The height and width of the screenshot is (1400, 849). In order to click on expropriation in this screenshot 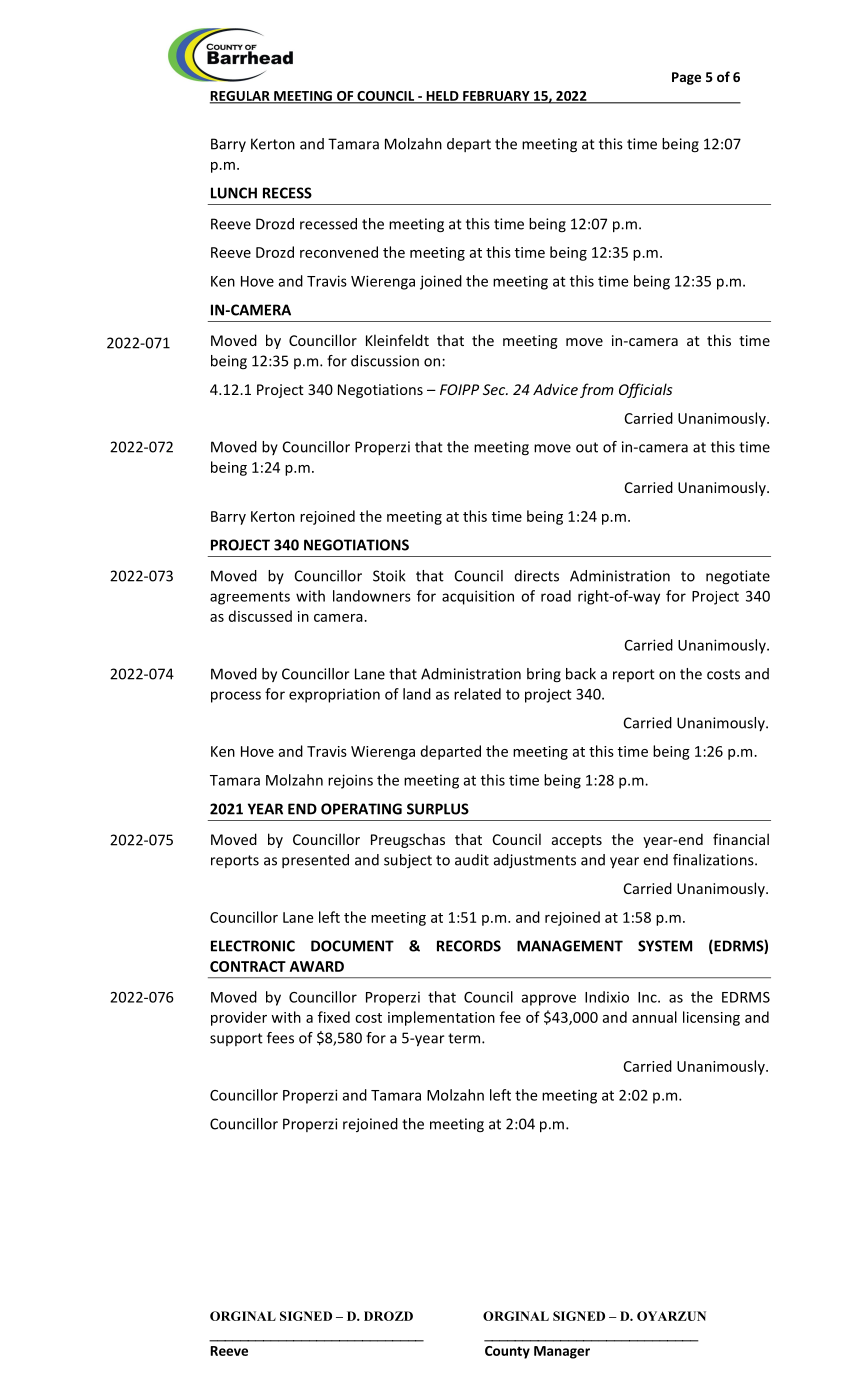, I will do `click(334, 695)`.
